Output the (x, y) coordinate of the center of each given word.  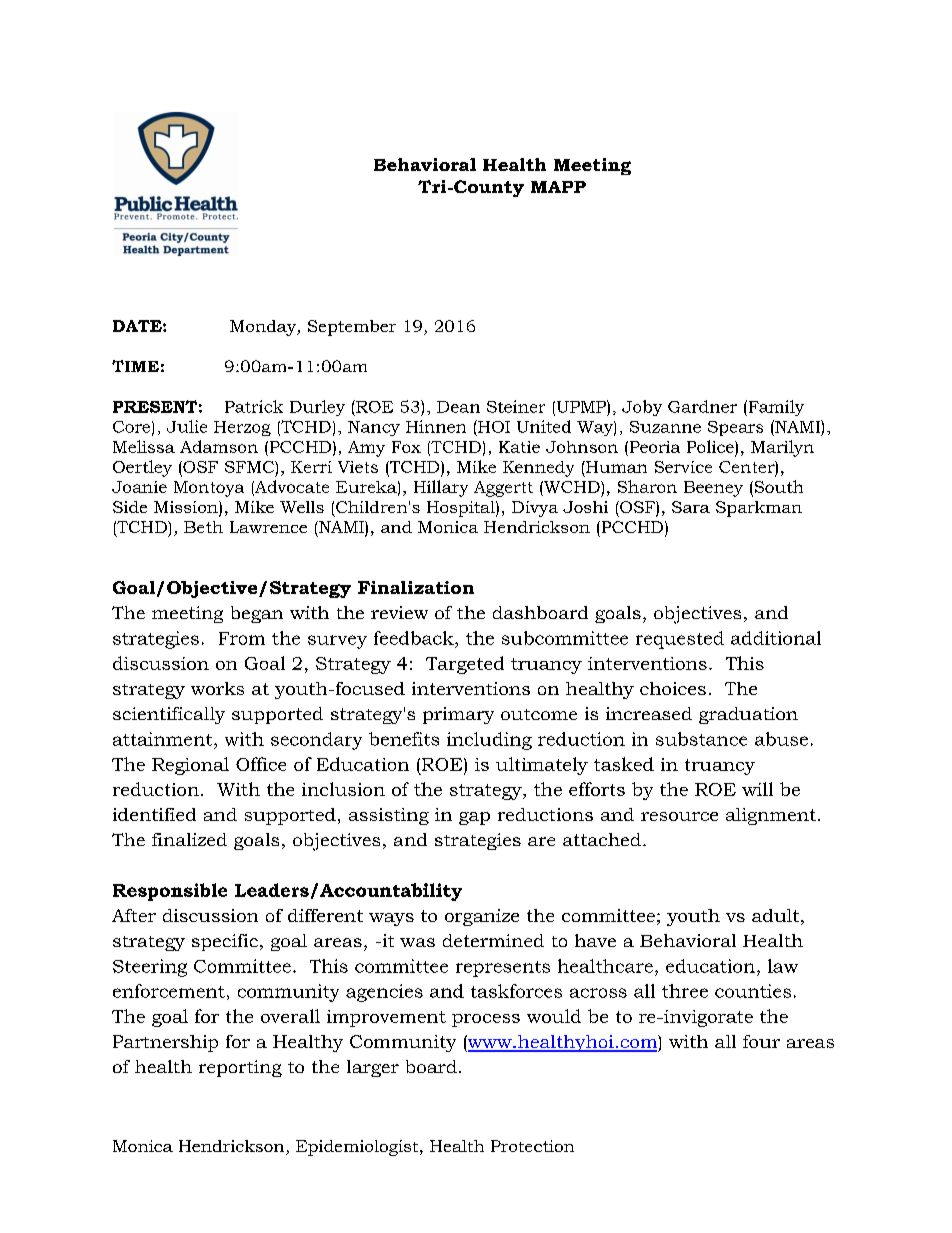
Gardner (702, 406)
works (217, 688)
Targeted (465, 665)
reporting (240, 1068)
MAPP (558, 187)
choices (673, 688)
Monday (264, 328)
